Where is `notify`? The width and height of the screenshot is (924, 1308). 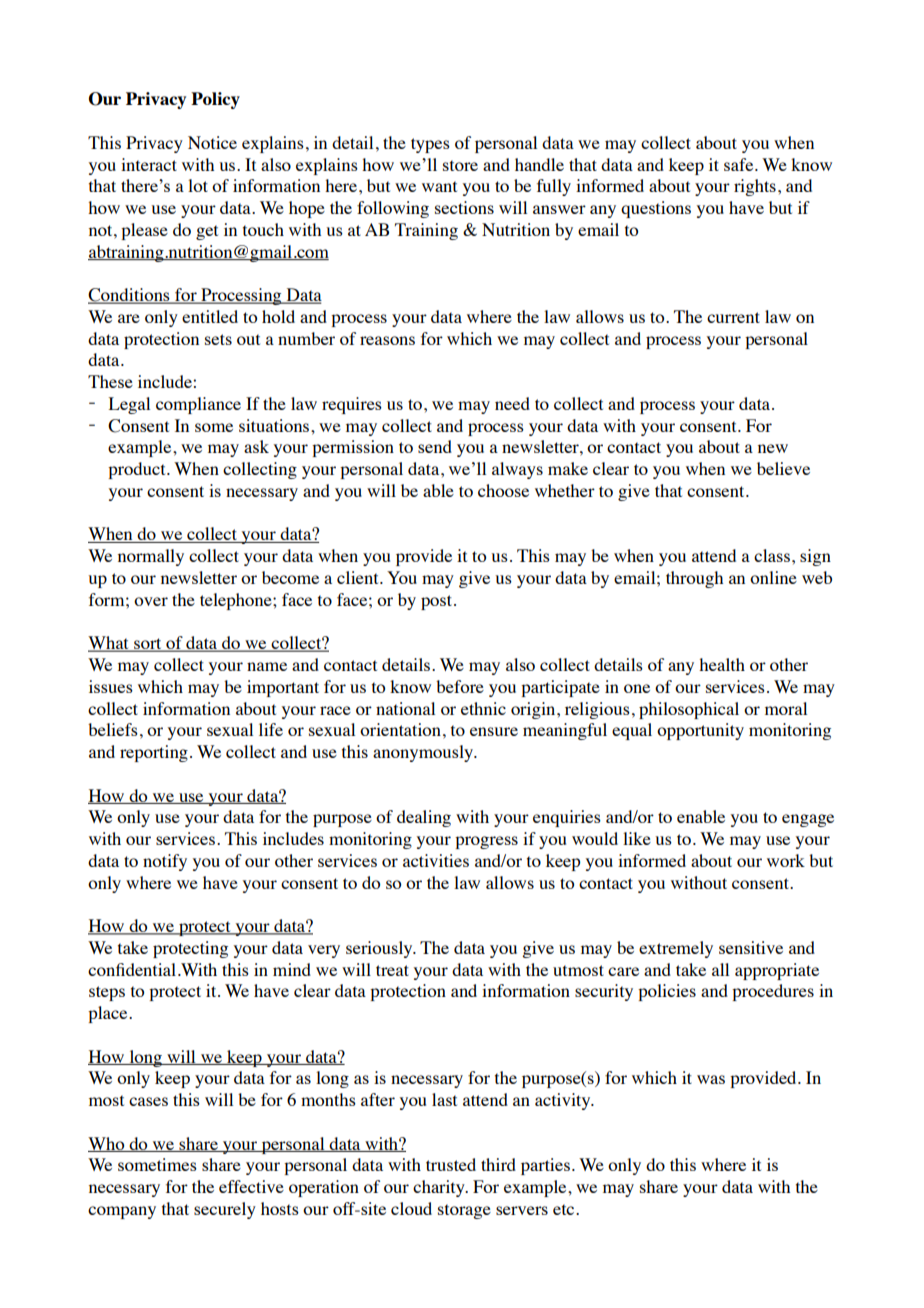
notify is located at coordinates (165, 862).
